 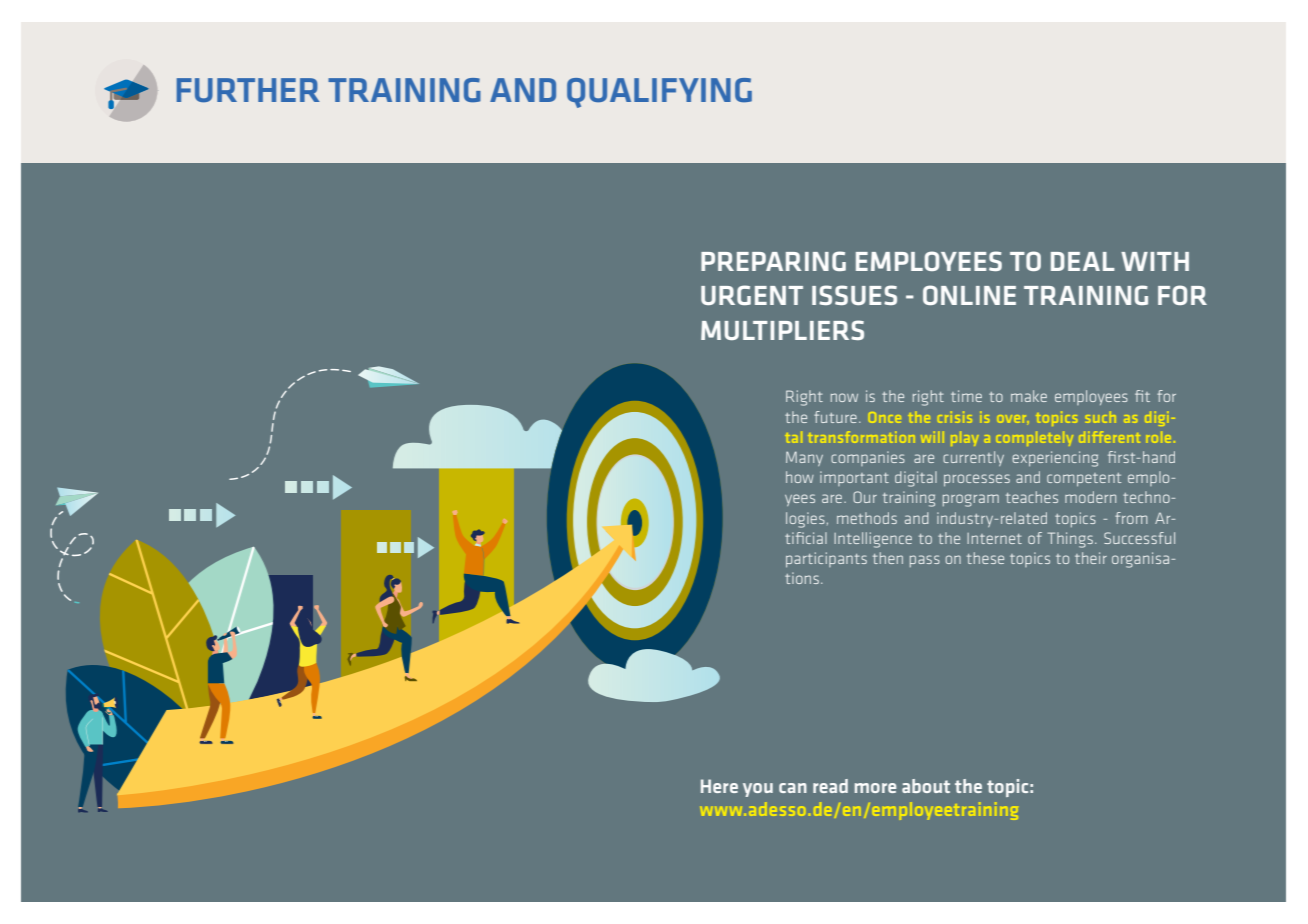 What do you see at coordinates (854, 295) in the screenshot?
I see `ISSUES` at bounding box center [854, 295].
